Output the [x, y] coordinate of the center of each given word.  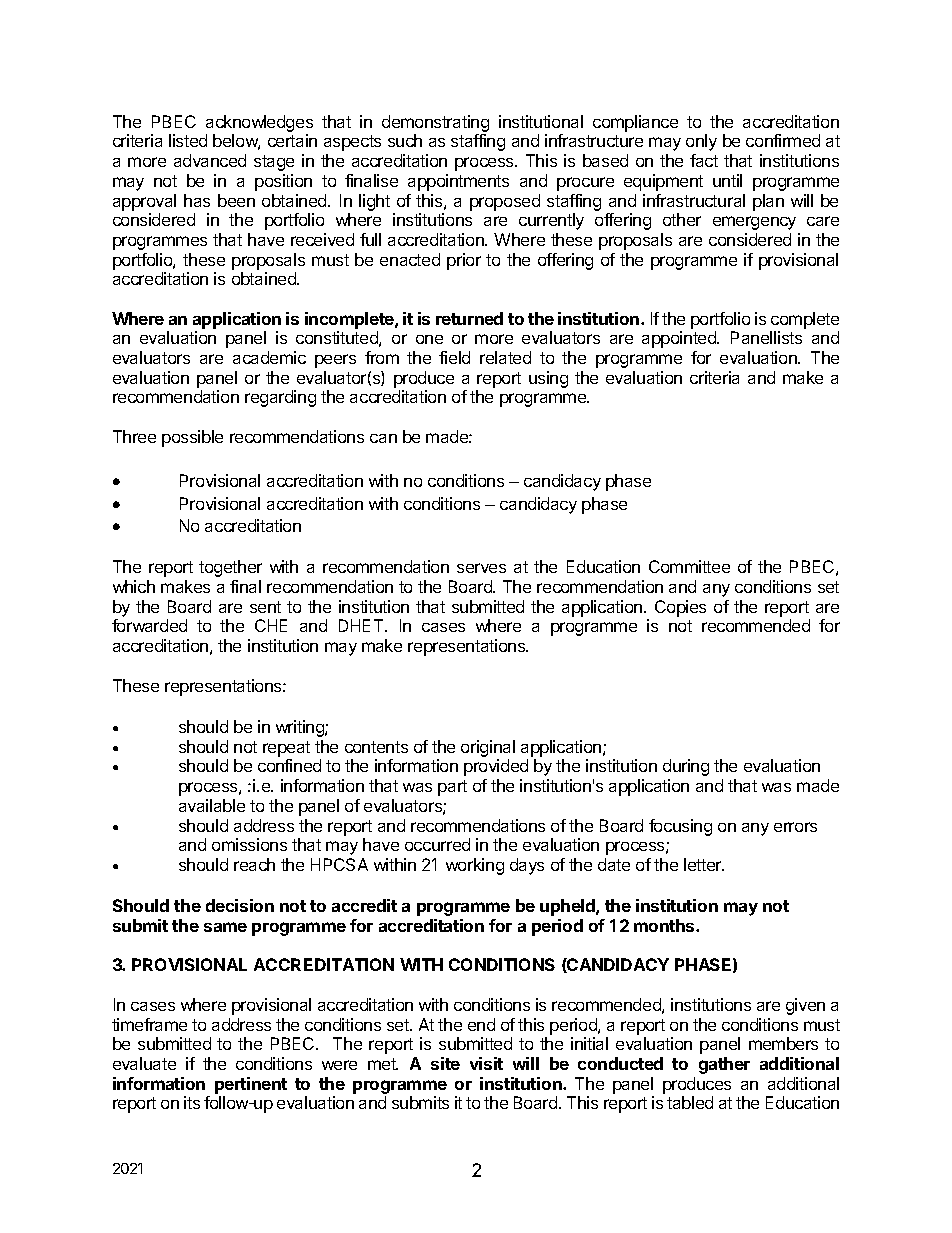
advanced [210, 160]
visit [486, 1063]
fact [704, 160]
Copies [680, 608]
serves [481, 568]
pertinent [251, 1085]
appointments [458, 182]
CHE [271, 625]
